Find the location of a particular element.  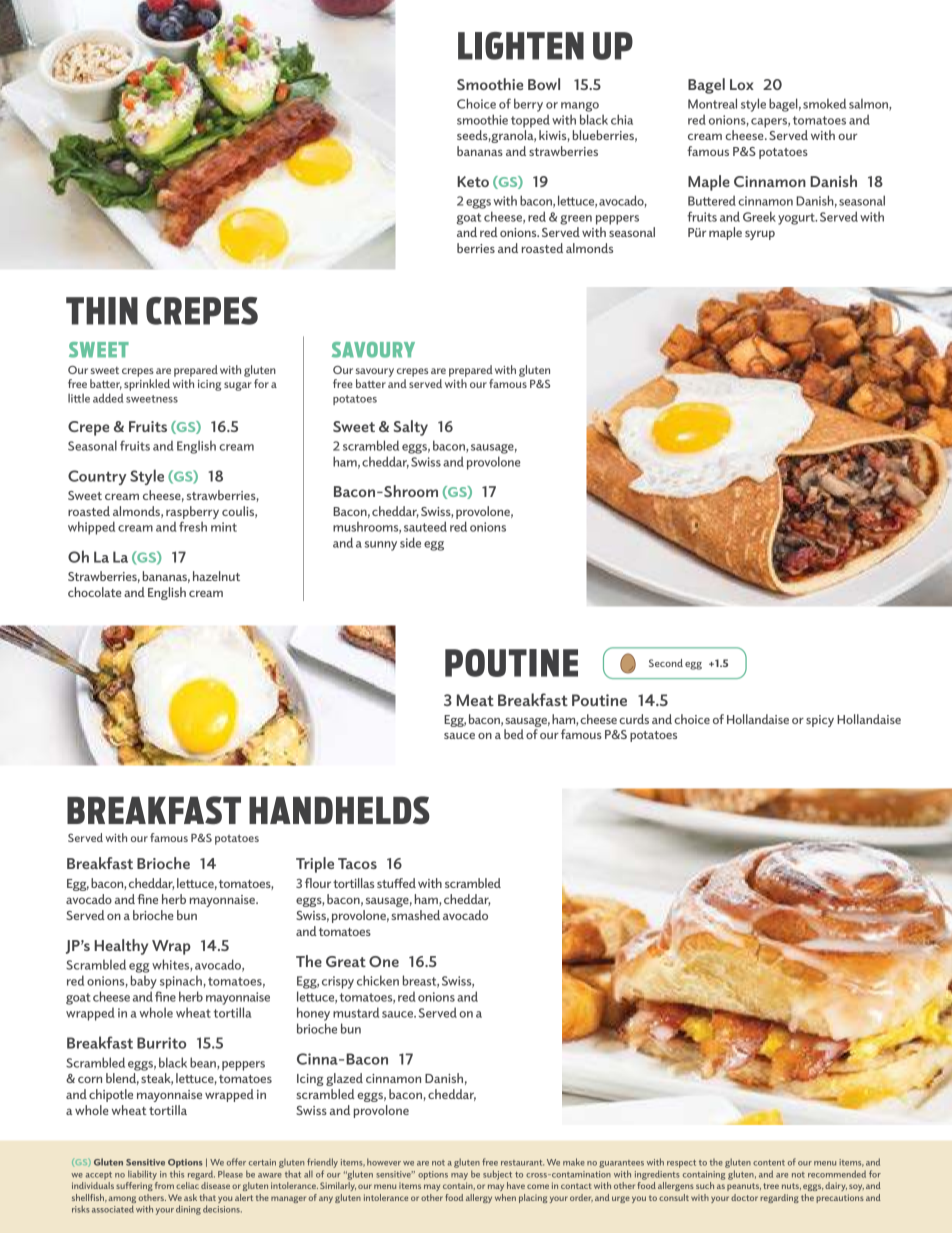

this is located at coordinates (177, 1174).
